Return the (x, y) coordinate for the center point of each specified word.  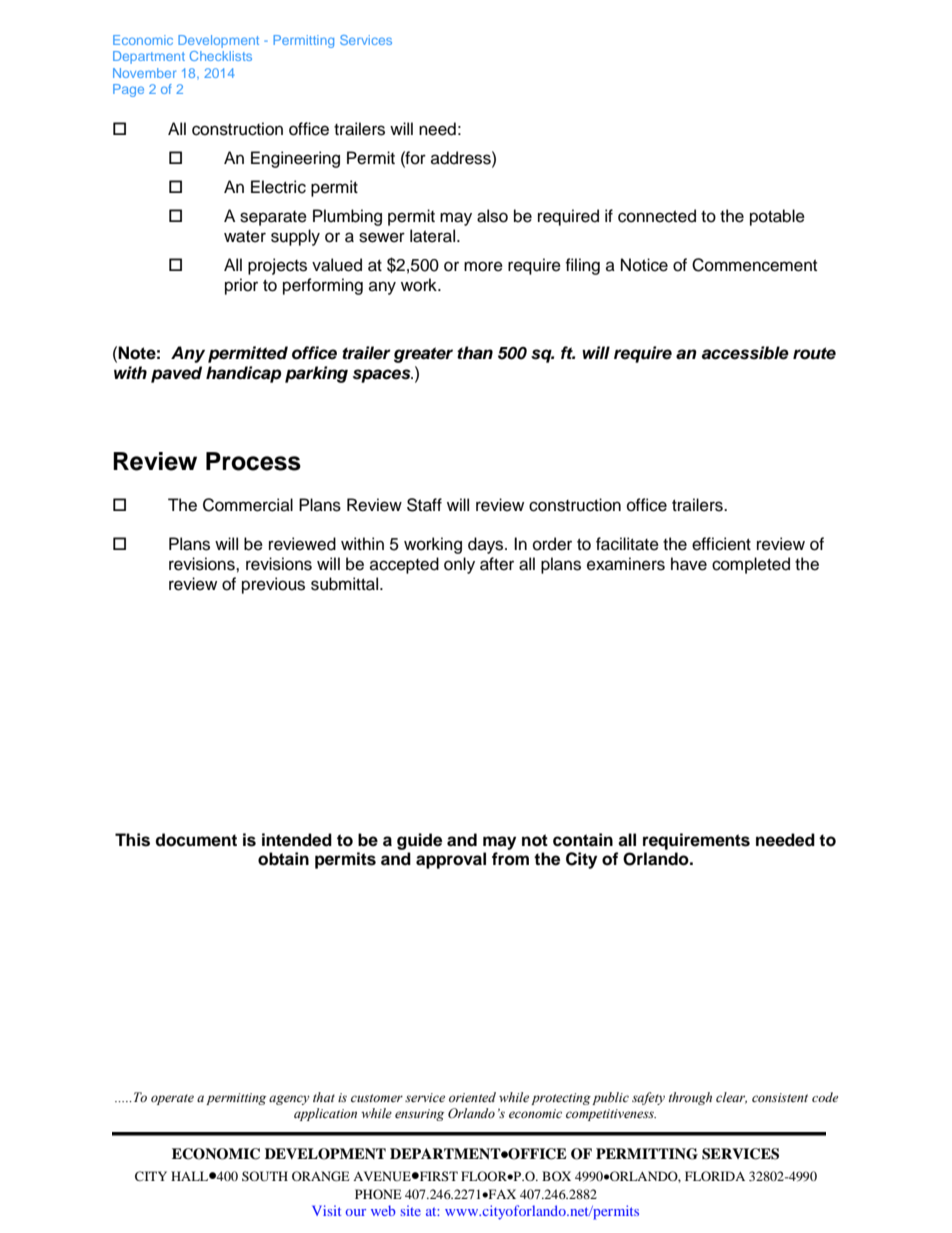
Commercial (248, 505)
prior (241, 286)
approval (451, 860)
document (196, 840)
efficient (721, 544)
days (487, 545)
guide (419, 841)
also (492, 216)
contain (583, 840)
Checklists (221, 56)
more (483, 266)
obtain (283, 859)
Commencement (754, 265)
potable (777, 217)
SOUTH (265, 1176)
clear (731, 1098)
